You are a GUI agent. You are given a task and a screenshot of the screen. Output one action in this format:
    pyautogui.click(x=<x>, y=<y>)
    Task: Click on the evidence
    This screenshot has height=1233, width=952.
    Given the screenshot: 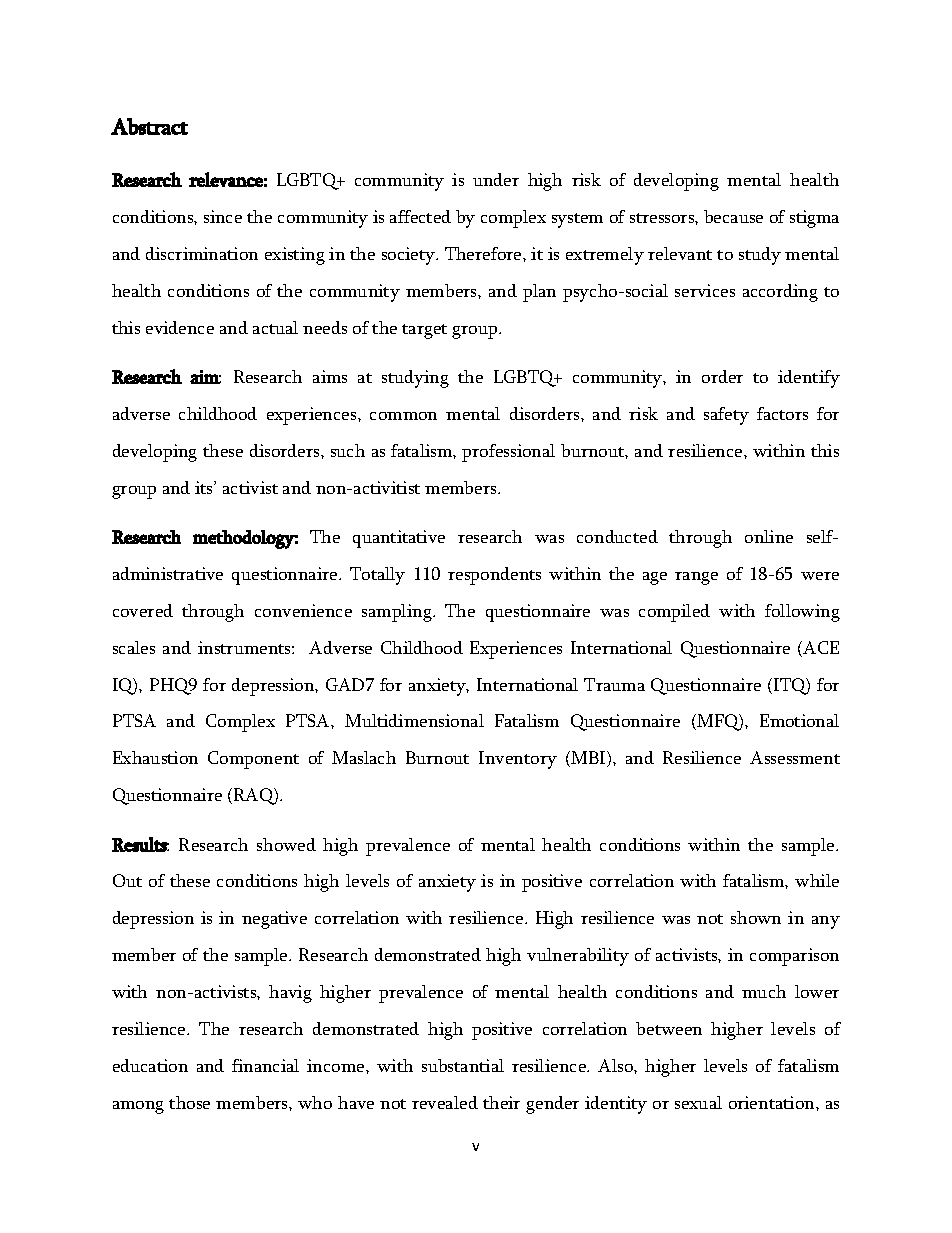 What is the action you would take?
    pyautogui.click(x=180, y=327)
